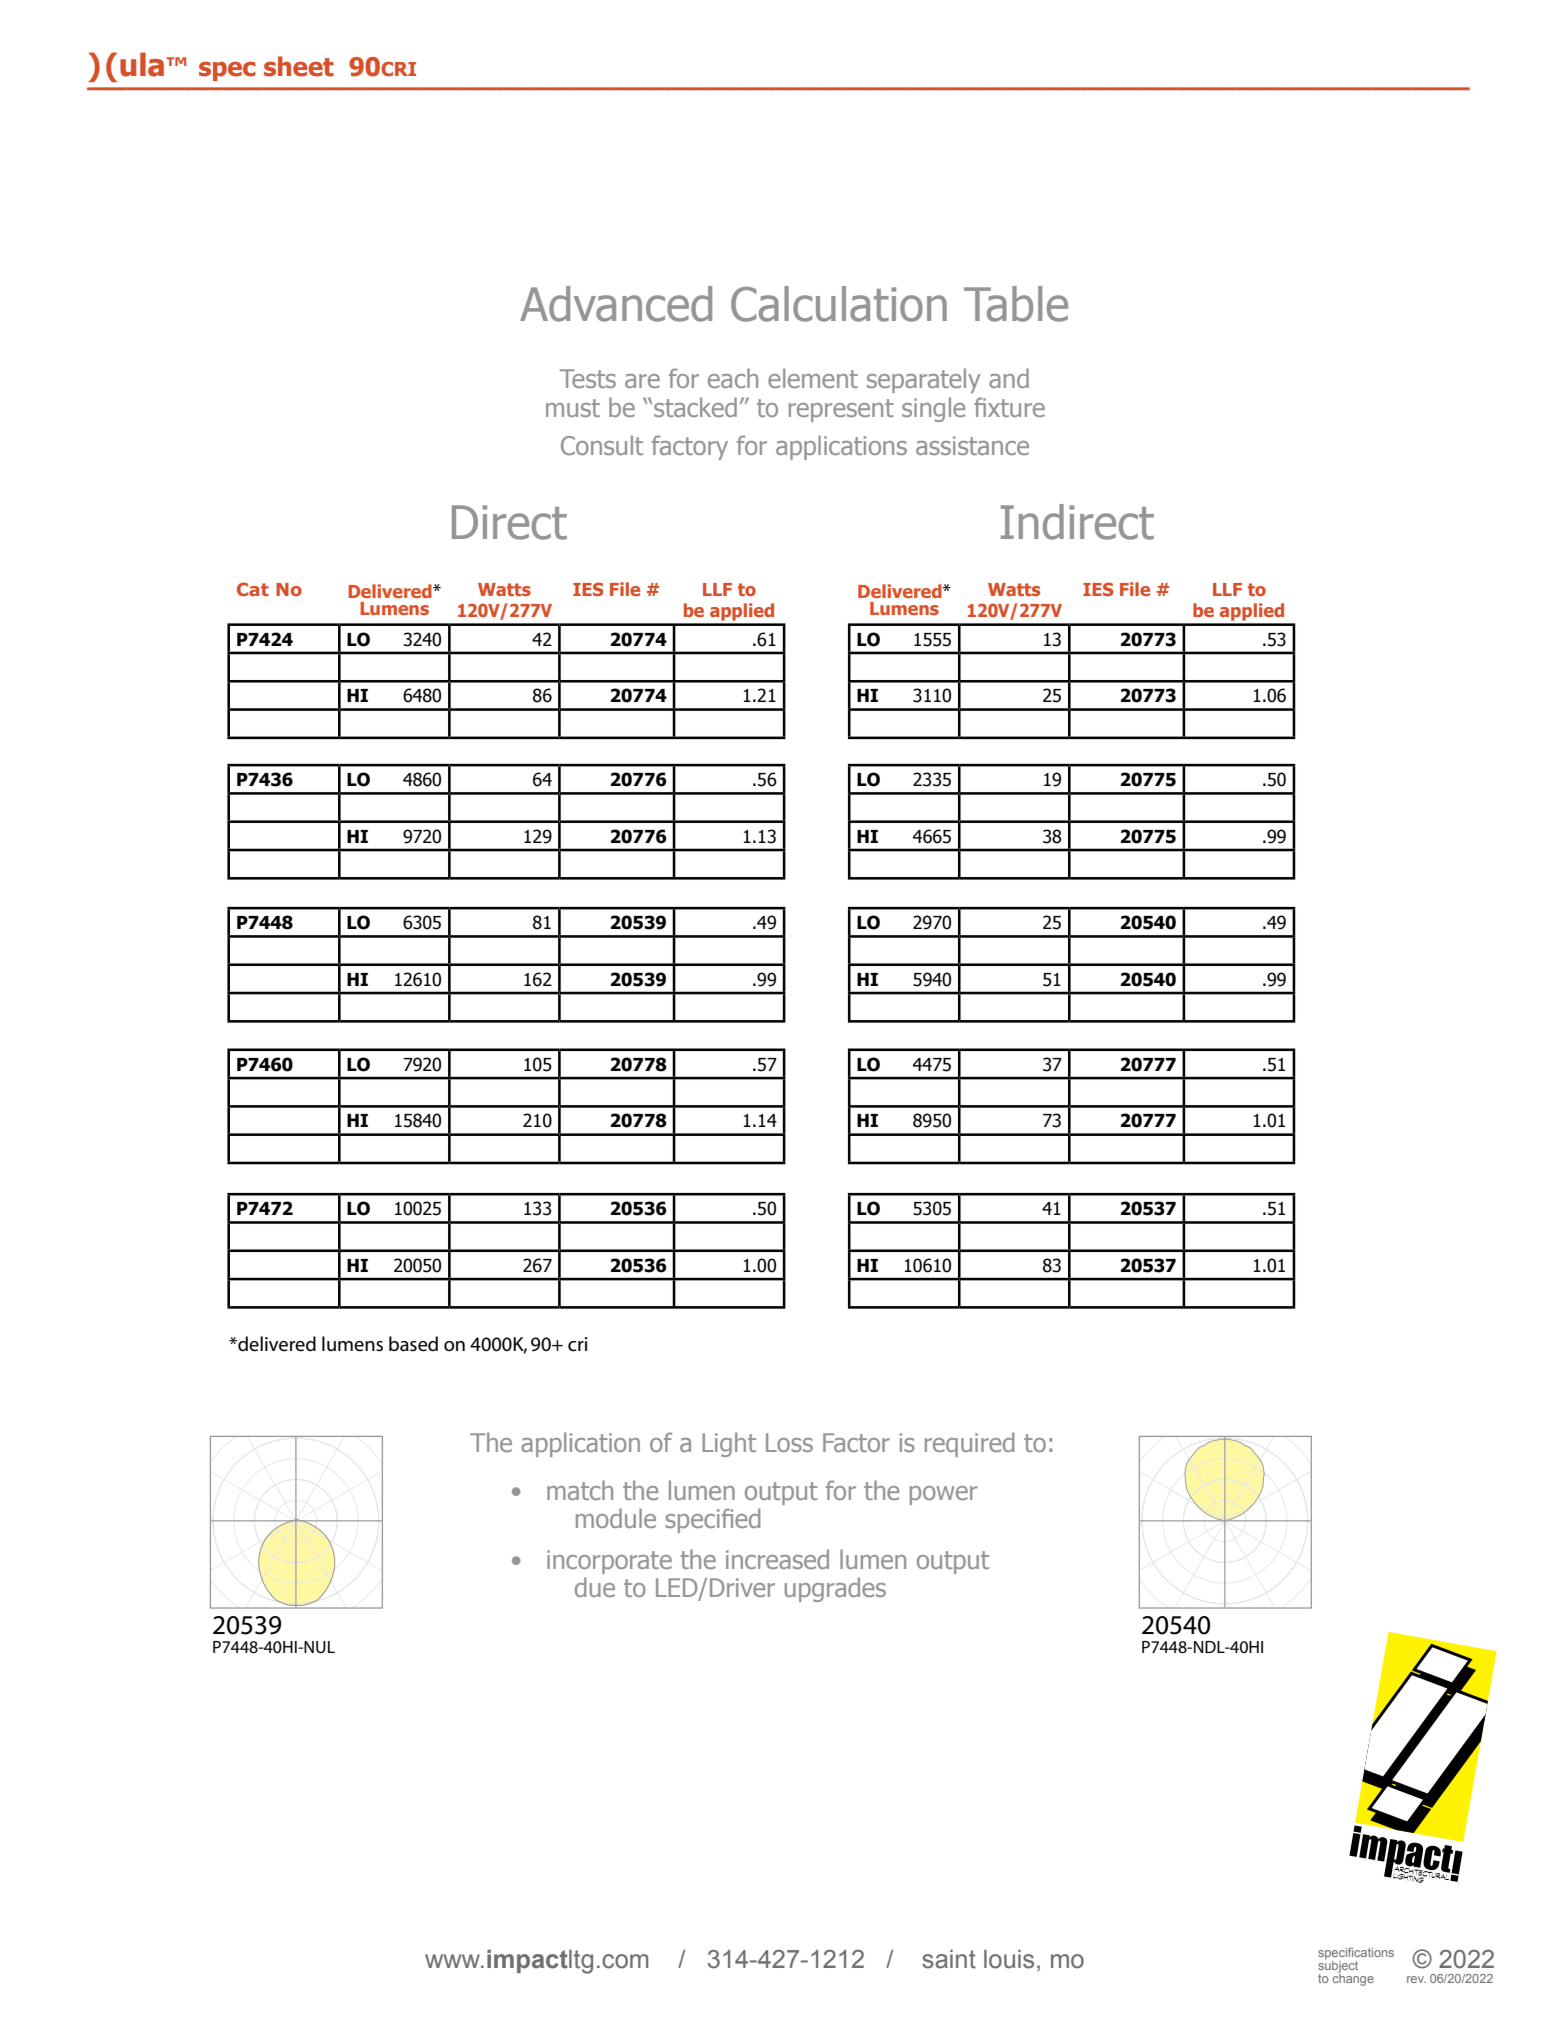 The image size is (1559, 2017). I want to click on must, so click(573, 408).
